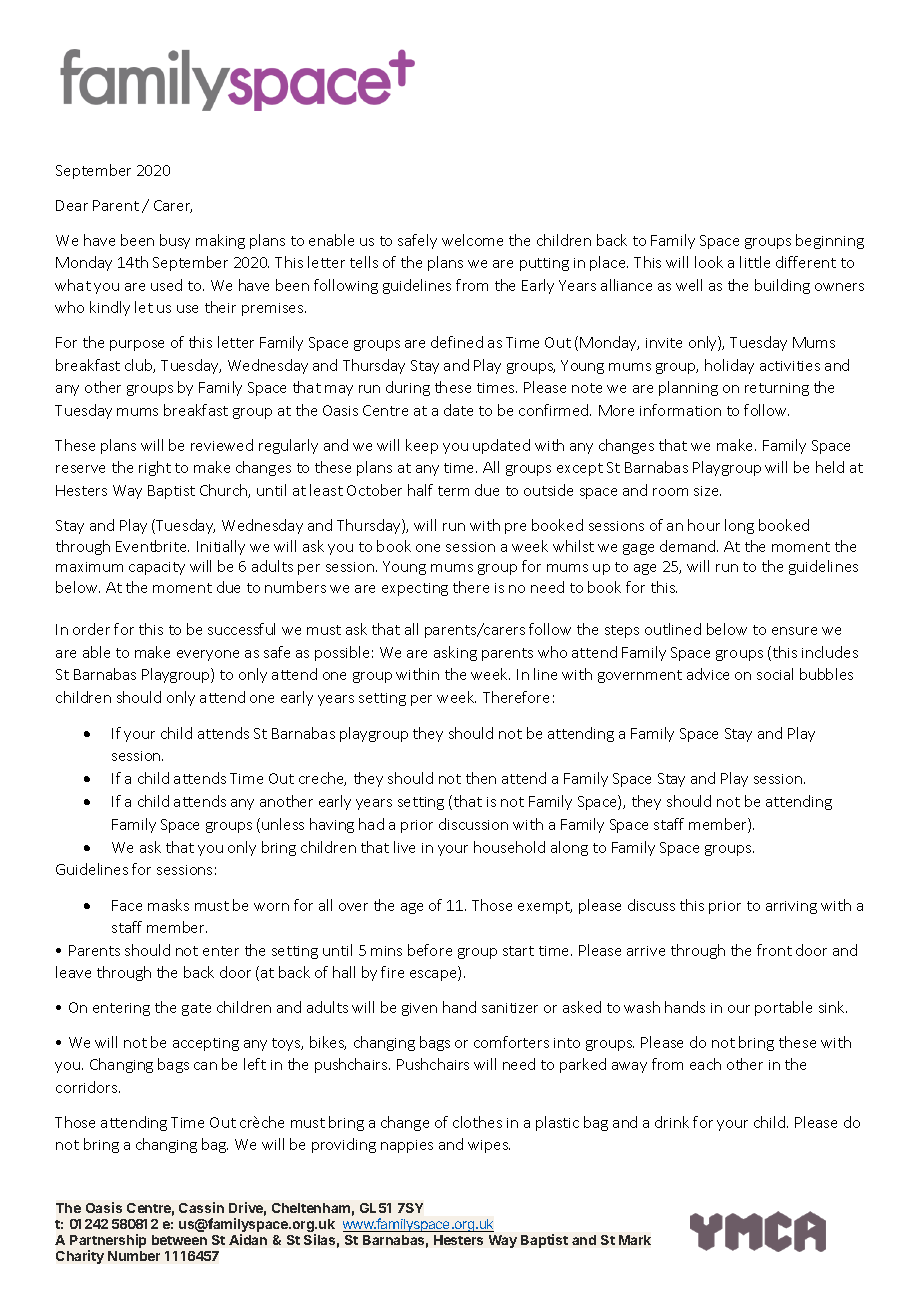  What do you see at coordinates (196, 1009) in the screenshot?
I see `gate` at bounding box center [196, 1009].
